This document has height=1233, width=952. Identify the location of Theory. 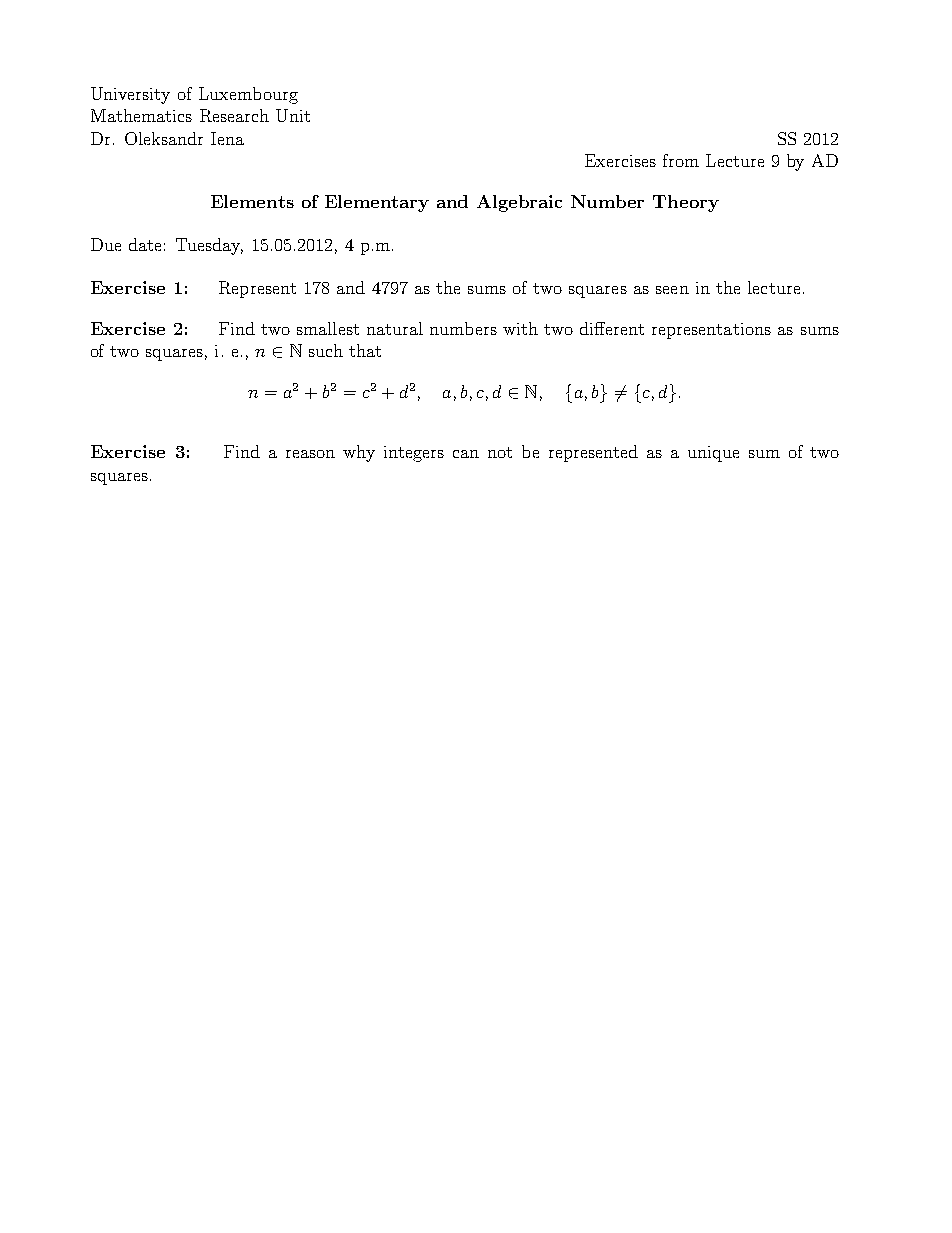
(686, 203).
